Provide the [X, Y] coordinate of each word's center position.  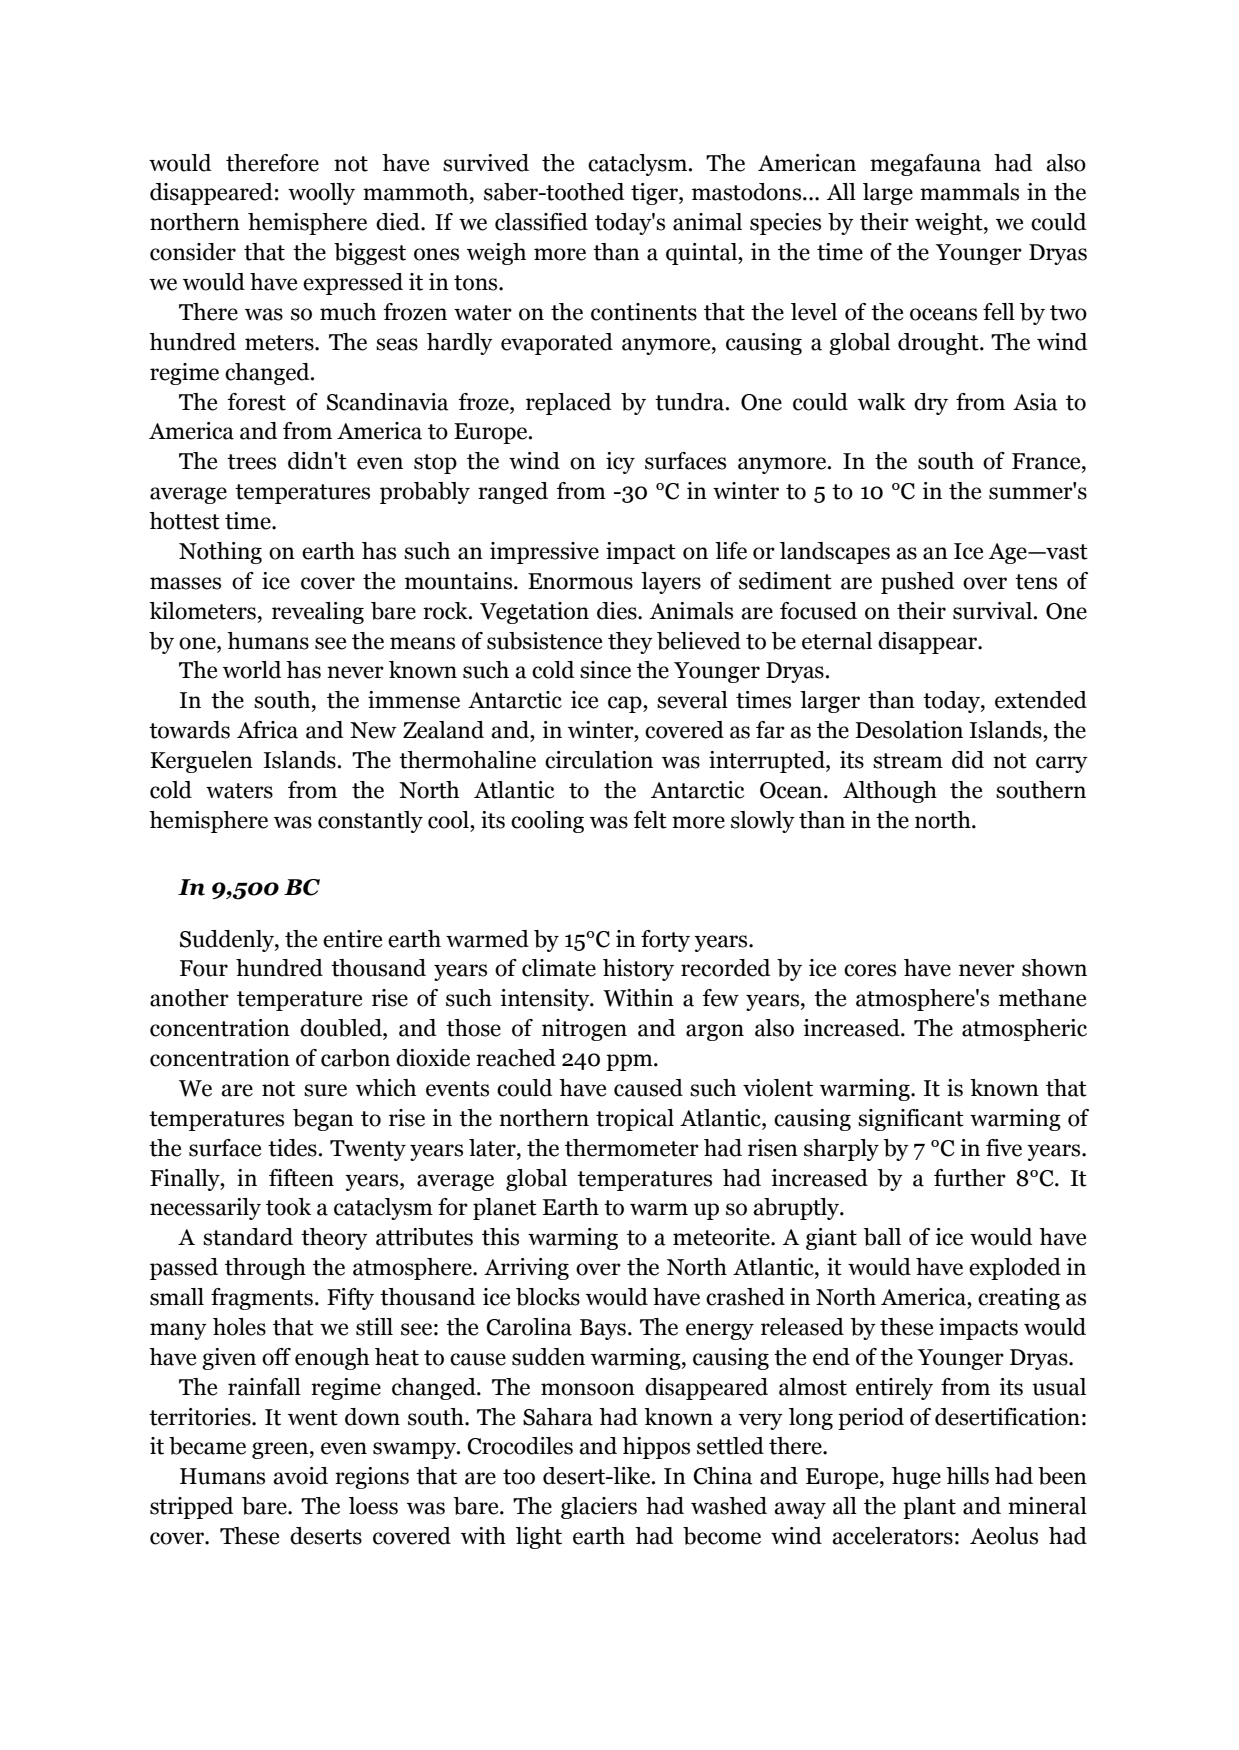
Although [890, 792]
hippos [656, 1448]
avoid [300, 1476]
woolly [321, 194]
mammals [969, 192]
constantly [370, 822]
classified [541, 222]
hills [967, 1476]
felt [650, 820]
